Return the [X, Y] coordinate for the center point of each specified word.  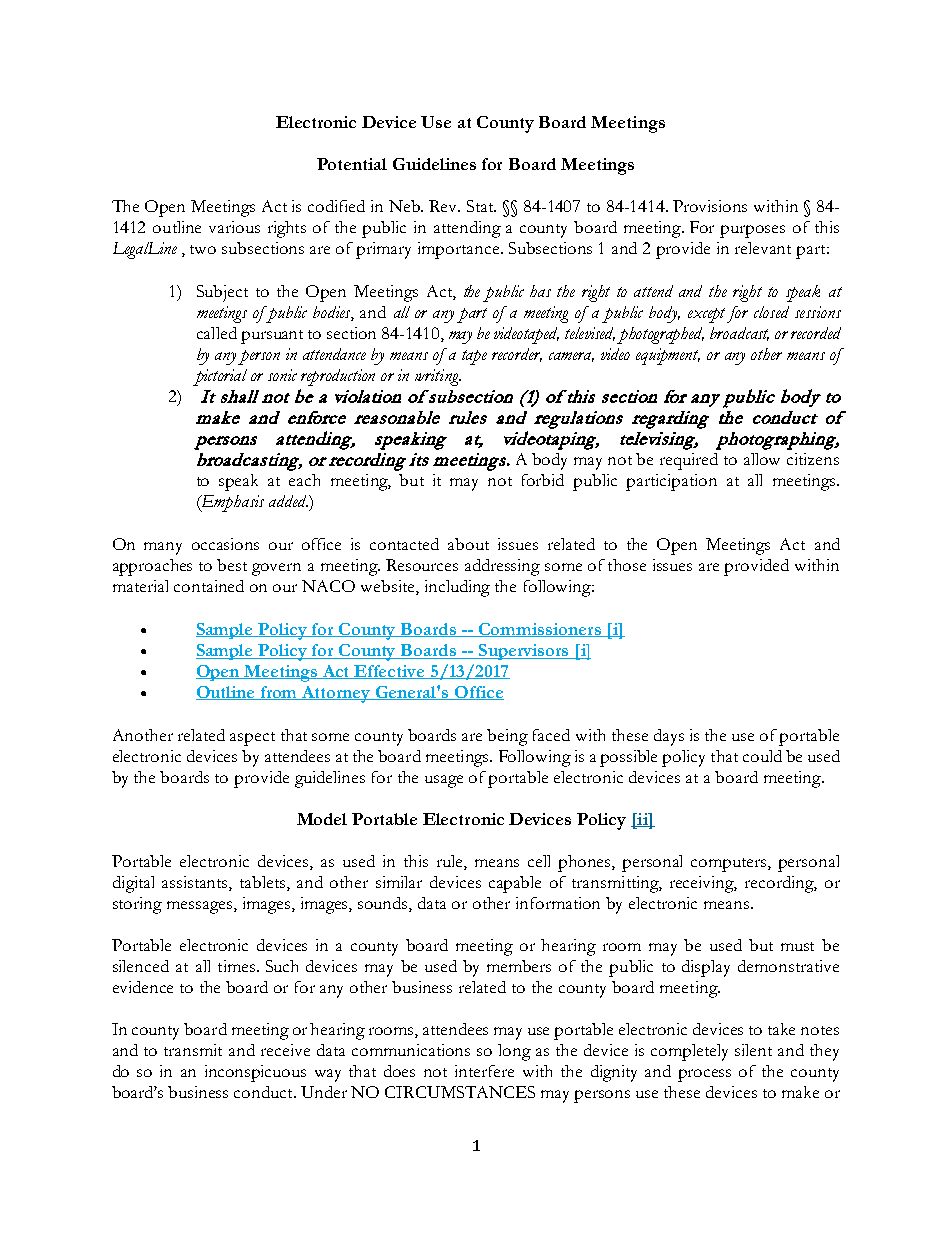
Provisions [710, 206]
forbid [543, 480]
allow [762, 459]
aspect [252, 739]
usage [444, 781]
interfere [484, 1071]
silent [753, 1050]
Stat [481, 206]
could [762, 756]
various [234, 227]
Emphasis [231, 503]
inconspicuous [255, 1073]
